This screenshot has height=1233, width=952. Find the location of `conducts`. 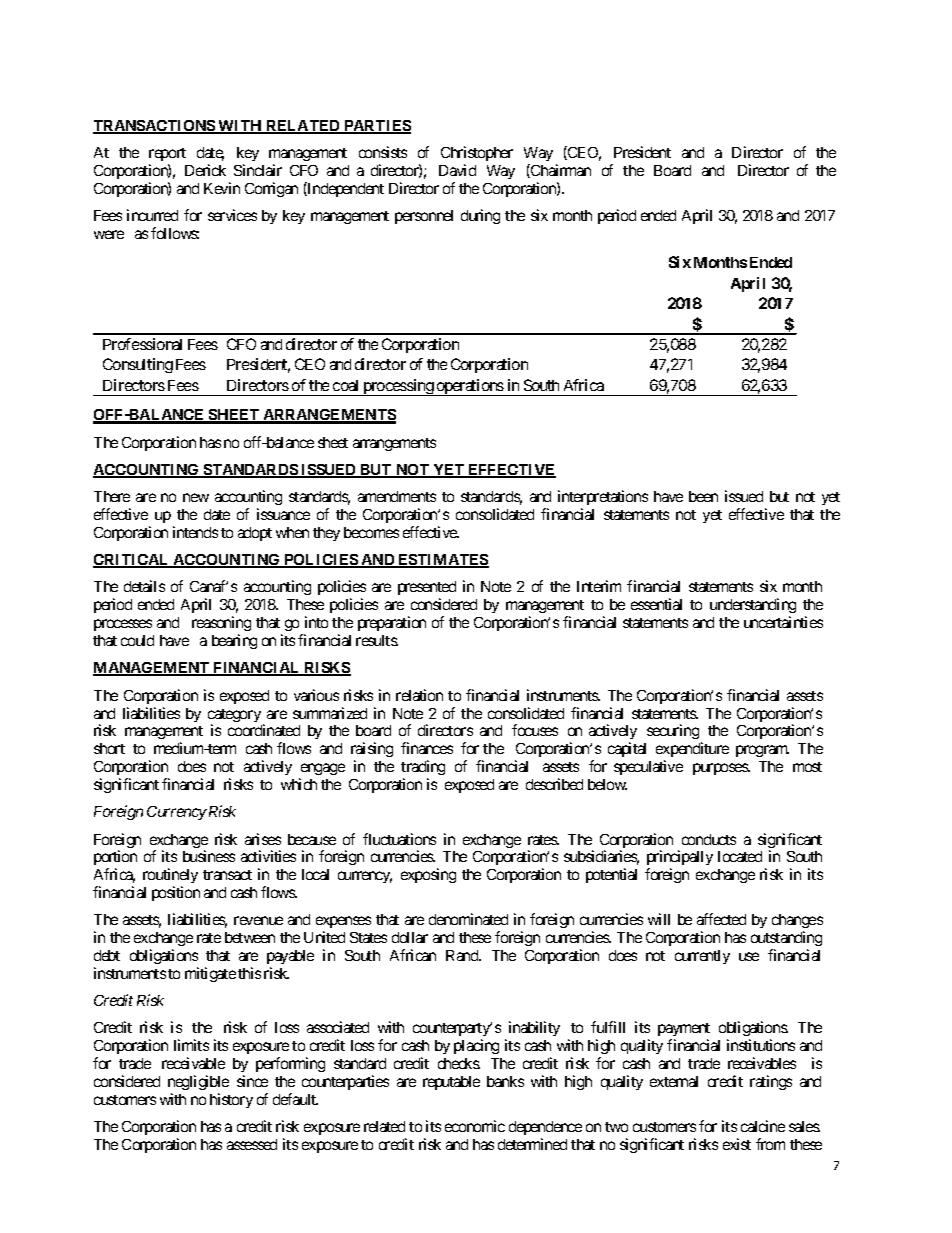

conducts is located at coordinates (709, 839).
